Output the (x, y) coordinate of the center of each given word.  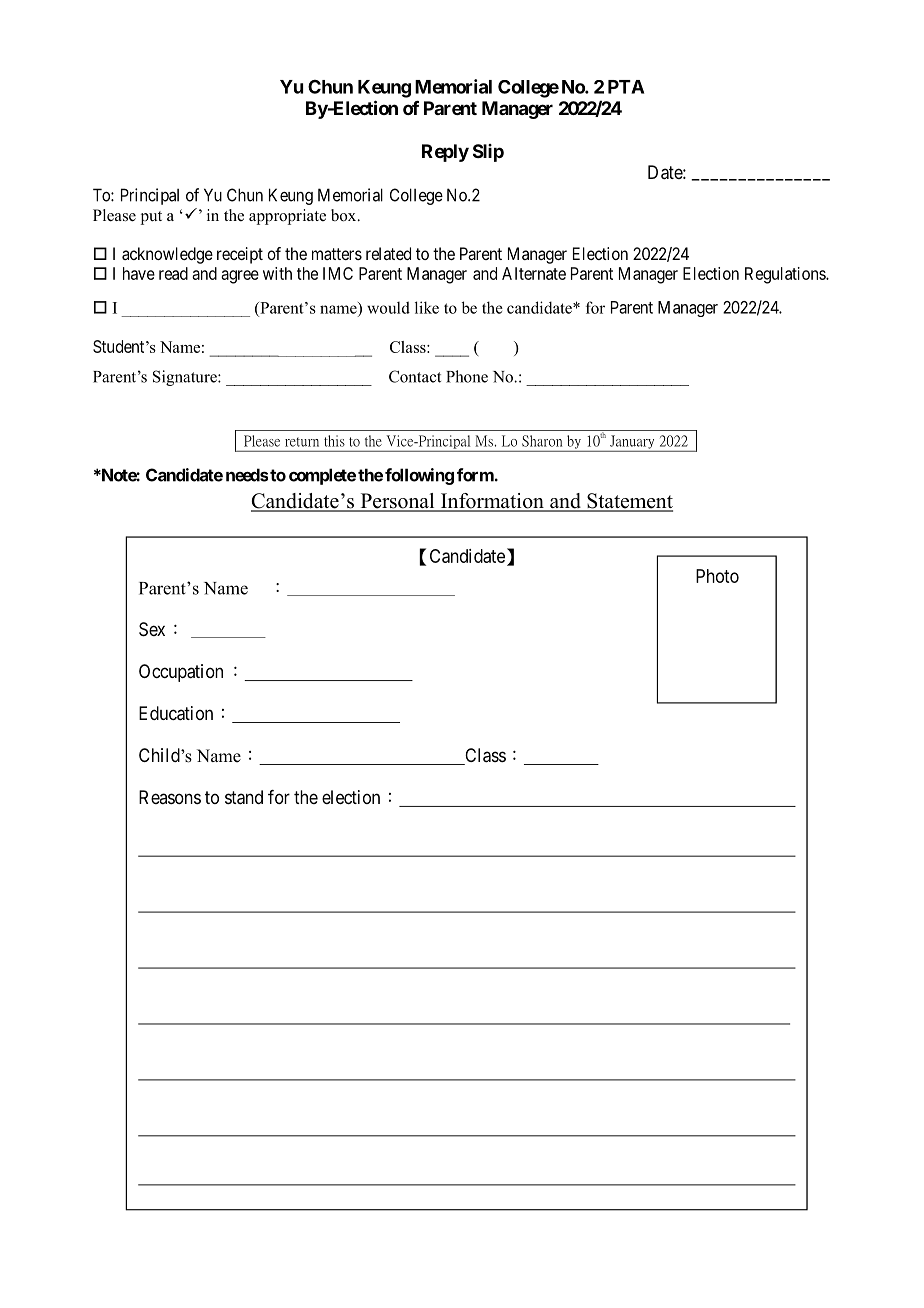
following (419, 476)
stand (244, 797)
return (302, 442)
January (632, 443)
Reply (445, 153)
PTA (626, 87)
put (151, 218)
